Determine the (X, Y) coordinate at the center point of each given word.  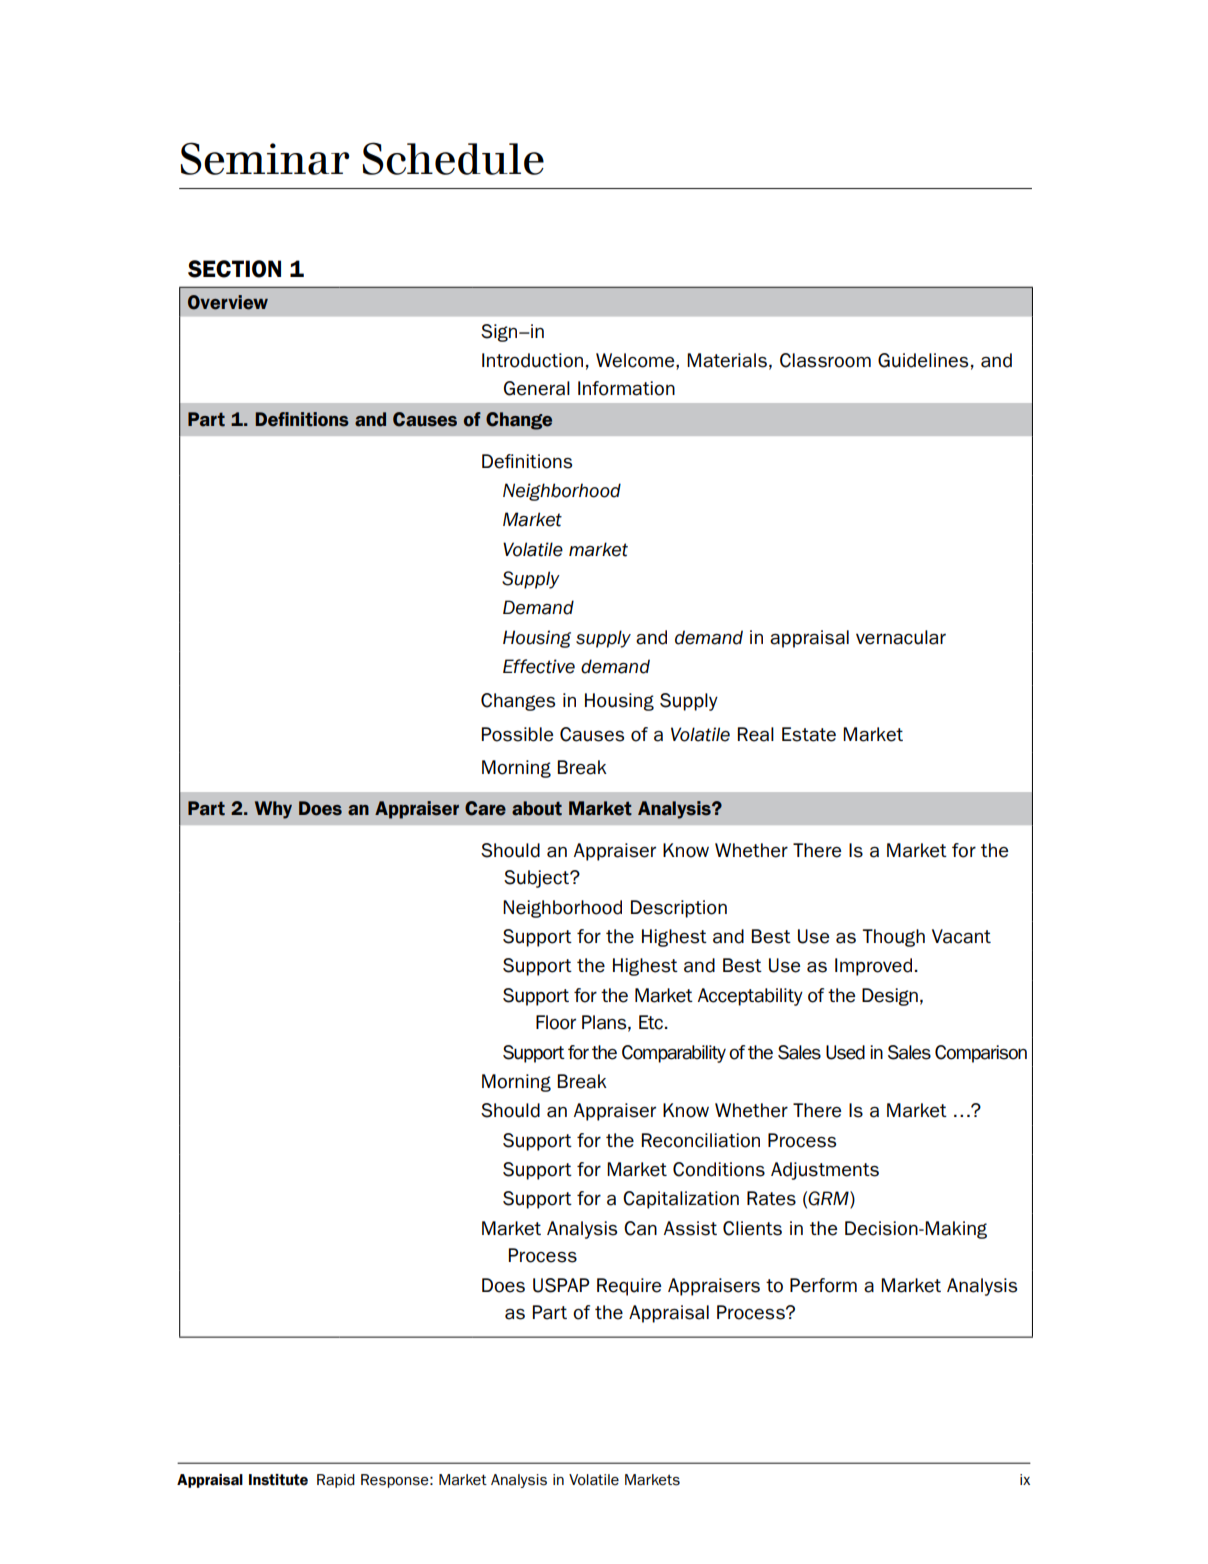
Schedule (453, 158)
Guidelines (923, 360)
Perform (823, 1285)
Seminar (264, 158)
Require (629, 1287)
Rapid (336, 1481)
